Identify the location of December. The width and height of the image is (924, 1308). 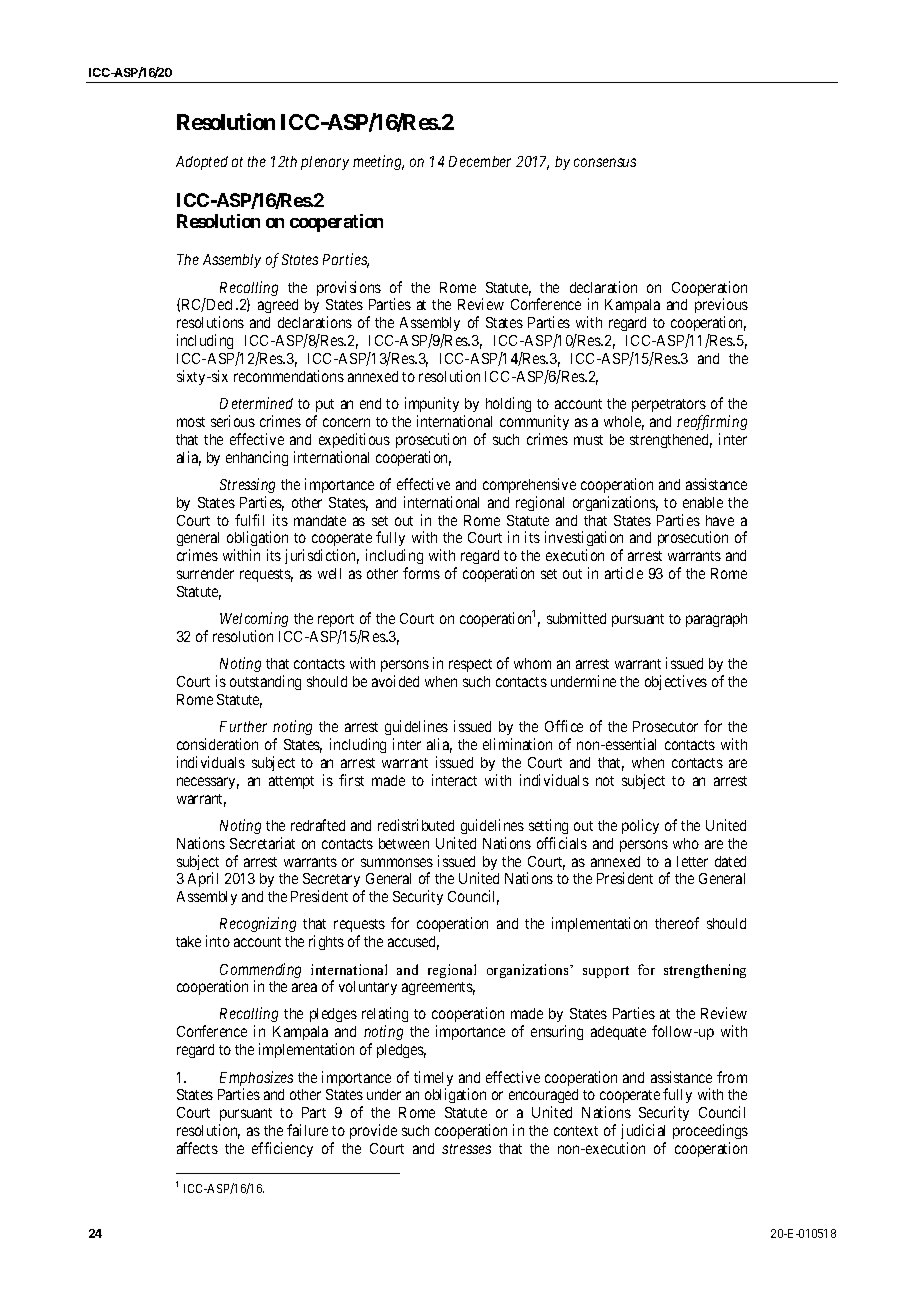
(480, 161).
